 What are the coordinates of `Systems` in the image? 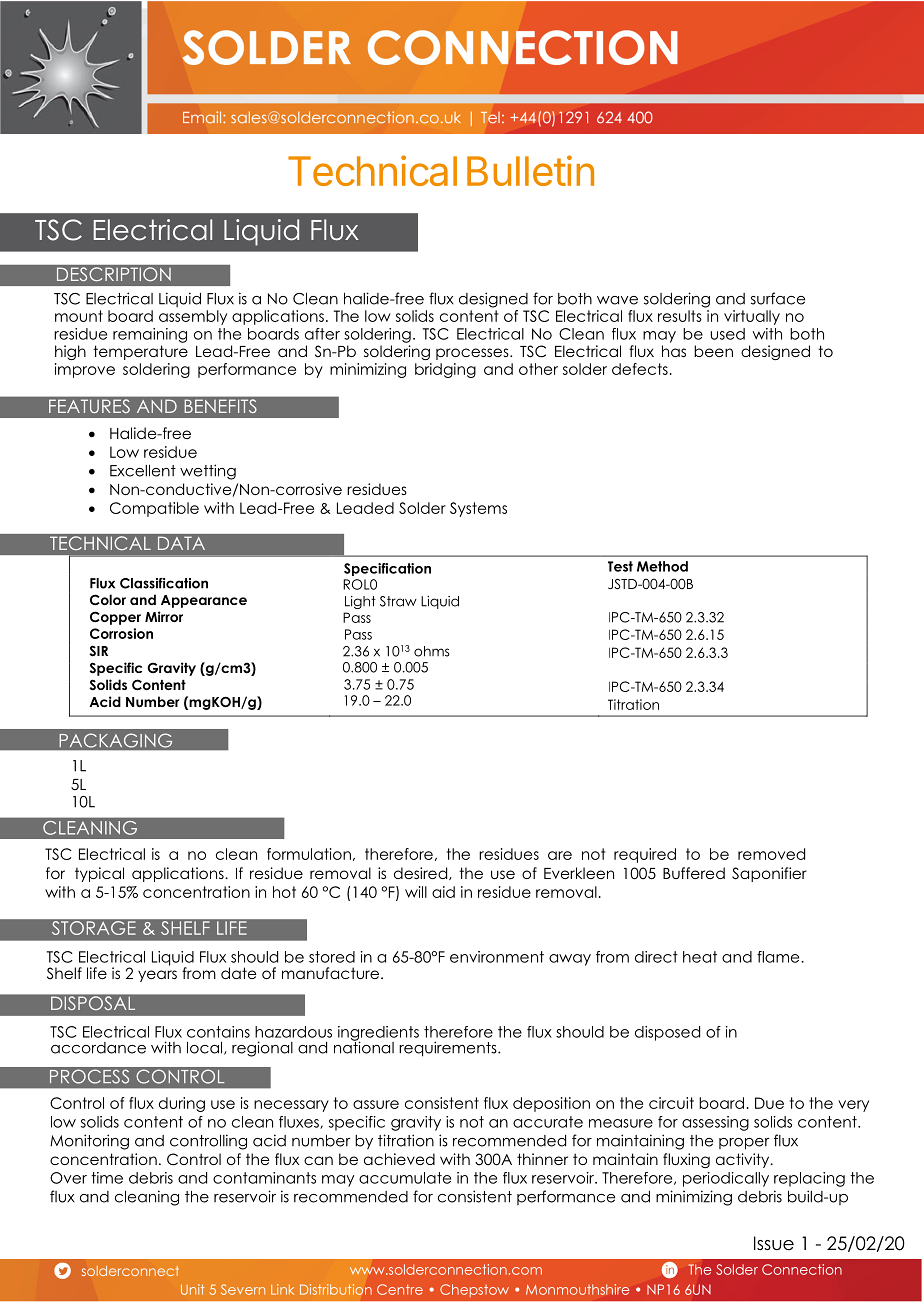 It's located at (478, 509).
